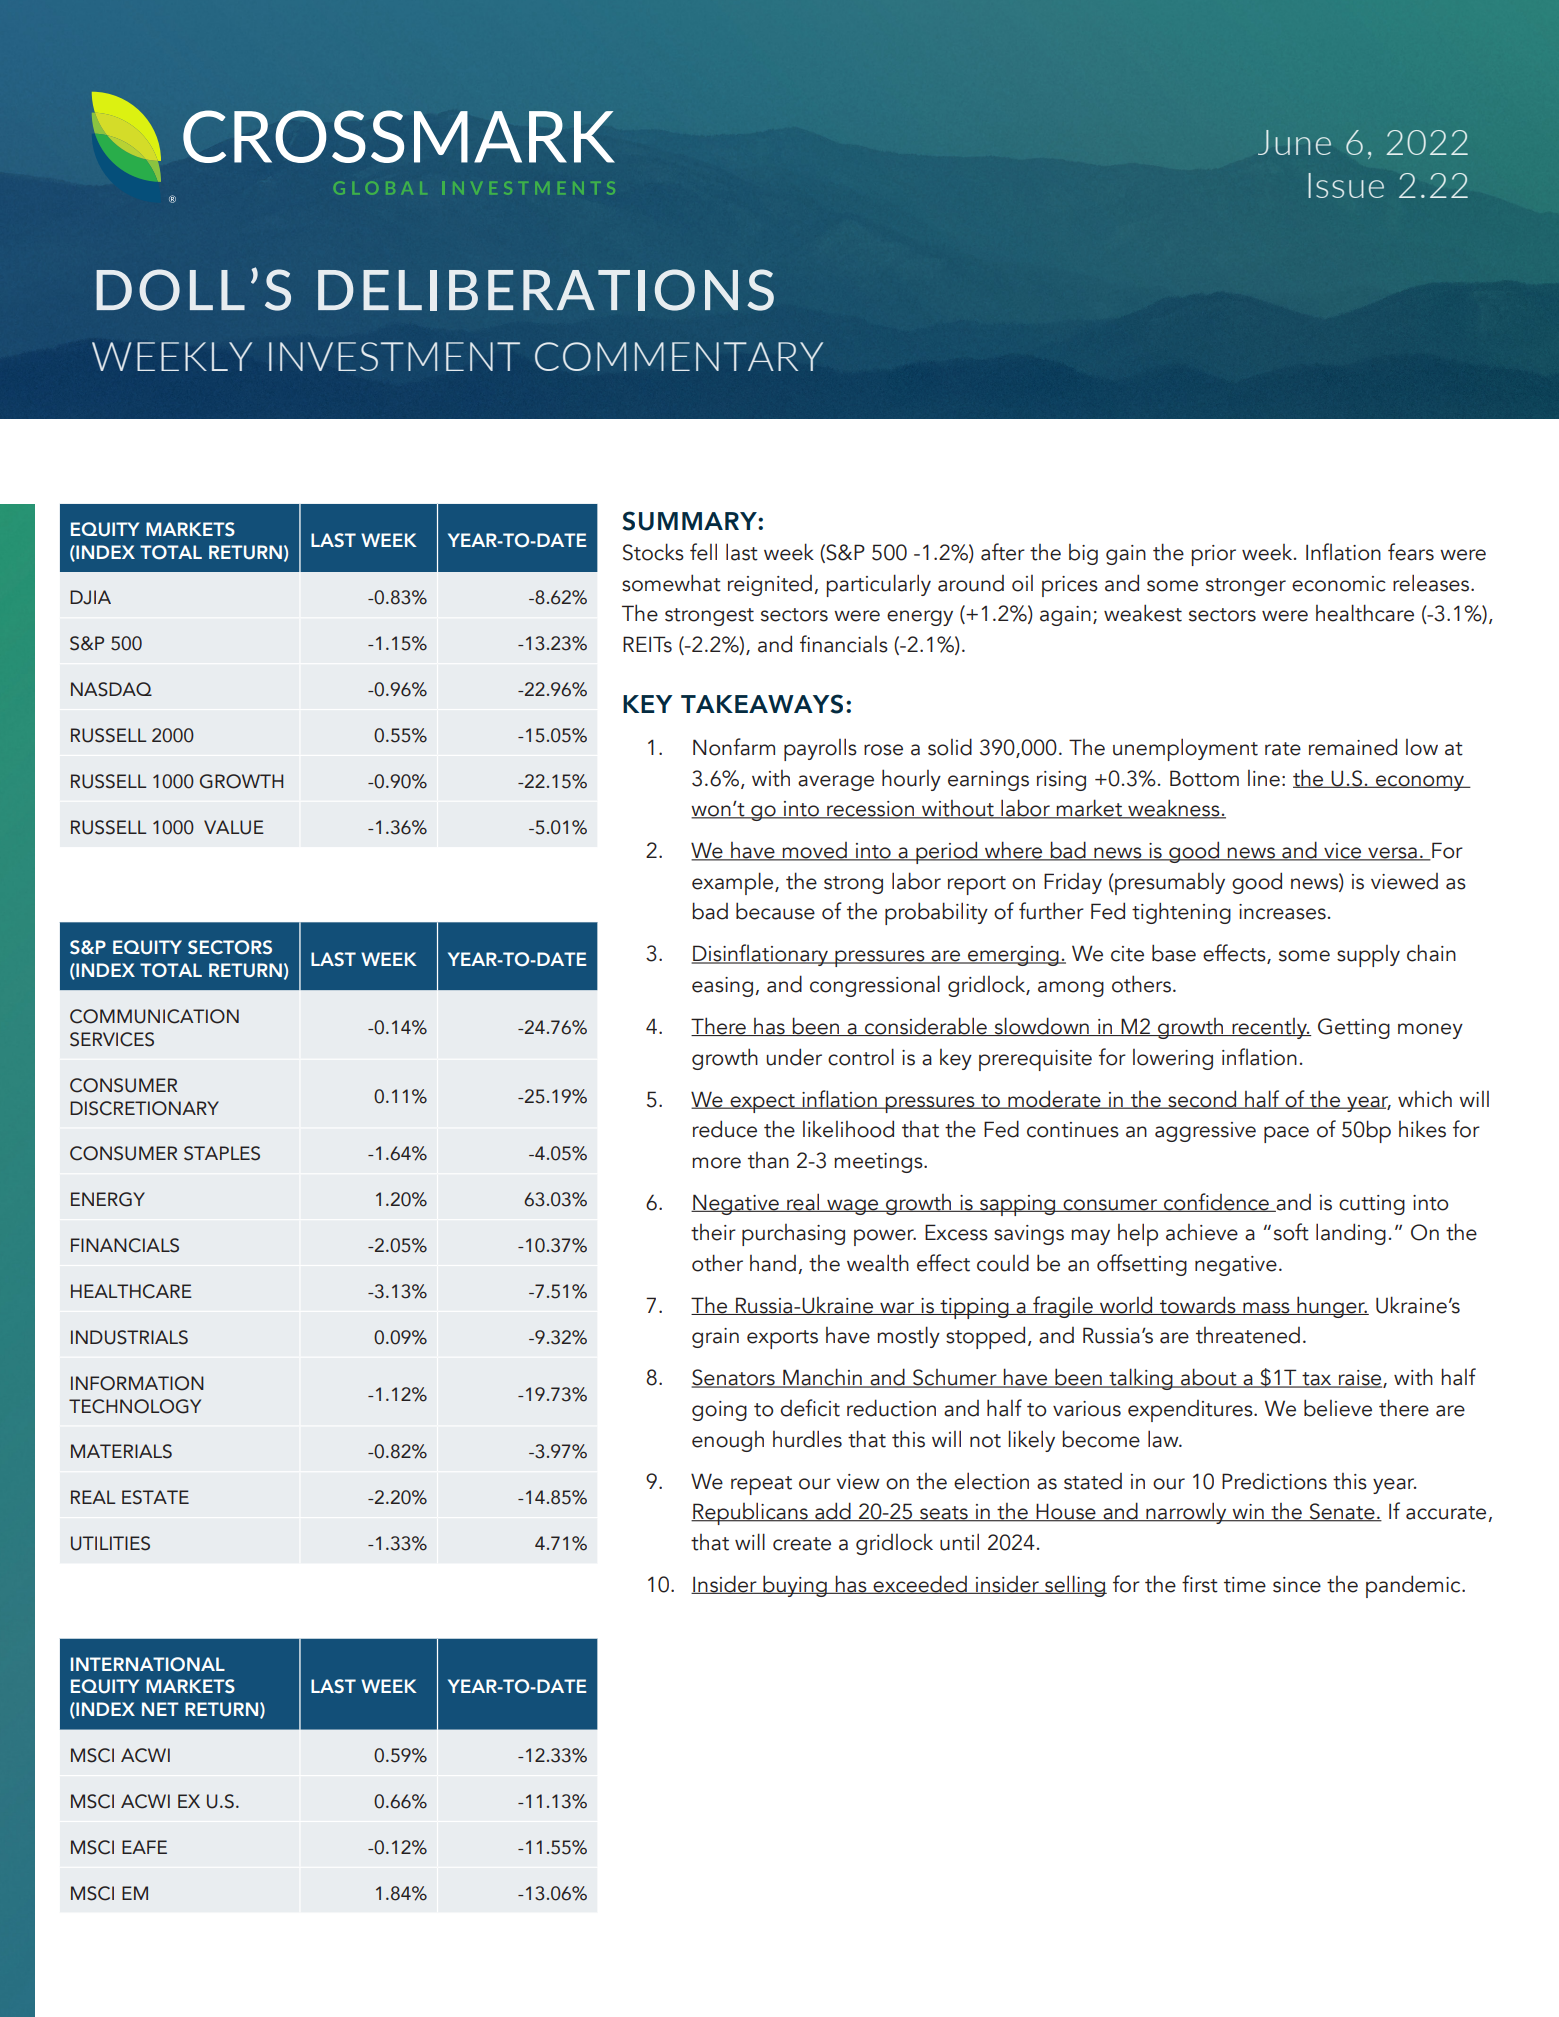 The width and height of the screenshot is (1559, 2017). Describe the element at coordinates (546, 290) in the screenshot. I see `DELIBERATIONS` at that location.
